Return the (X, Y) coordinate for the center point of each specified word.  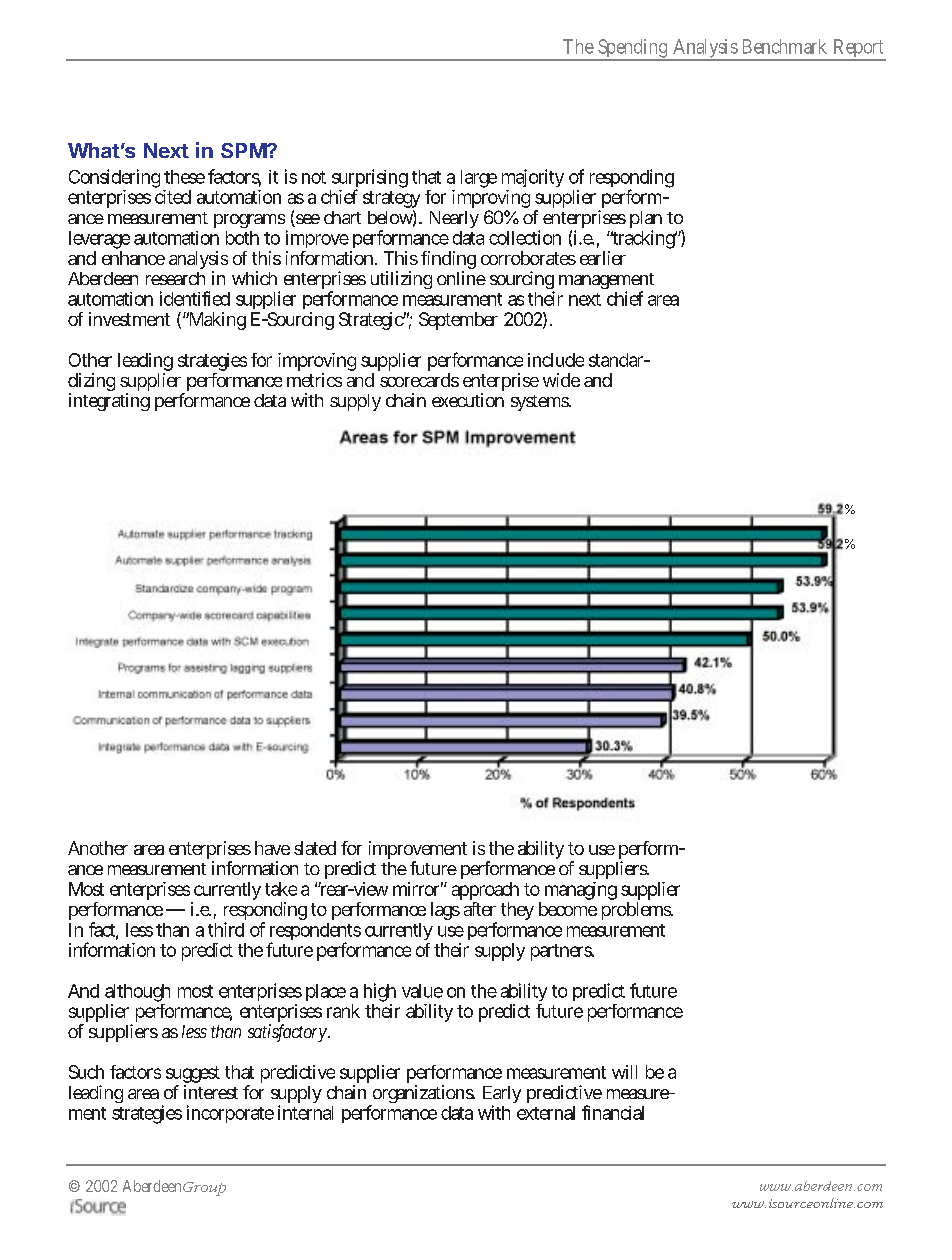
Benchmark (785, 46)
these (184, 177)
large (479, 179)
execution (468, 400)
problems (637, 911)
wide (561, 380)
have (272, 848)
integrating (109, 402)
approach (485, 892)
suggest (193, 1076)
